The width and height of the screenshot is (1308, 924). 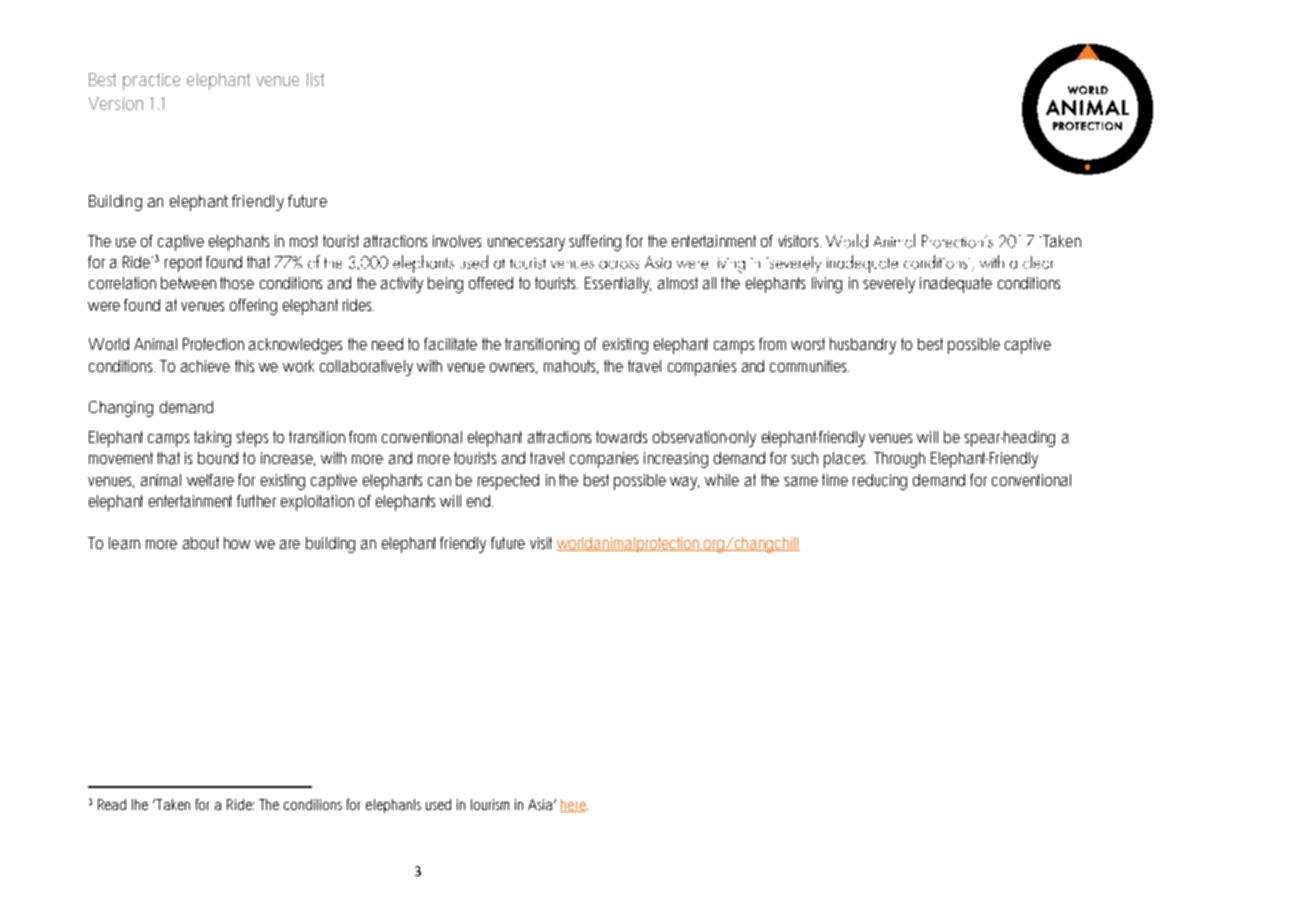 What do you see at coordinates (112, 804) in the screenshot?
I see `Read` at bounding box center [112, 804].
